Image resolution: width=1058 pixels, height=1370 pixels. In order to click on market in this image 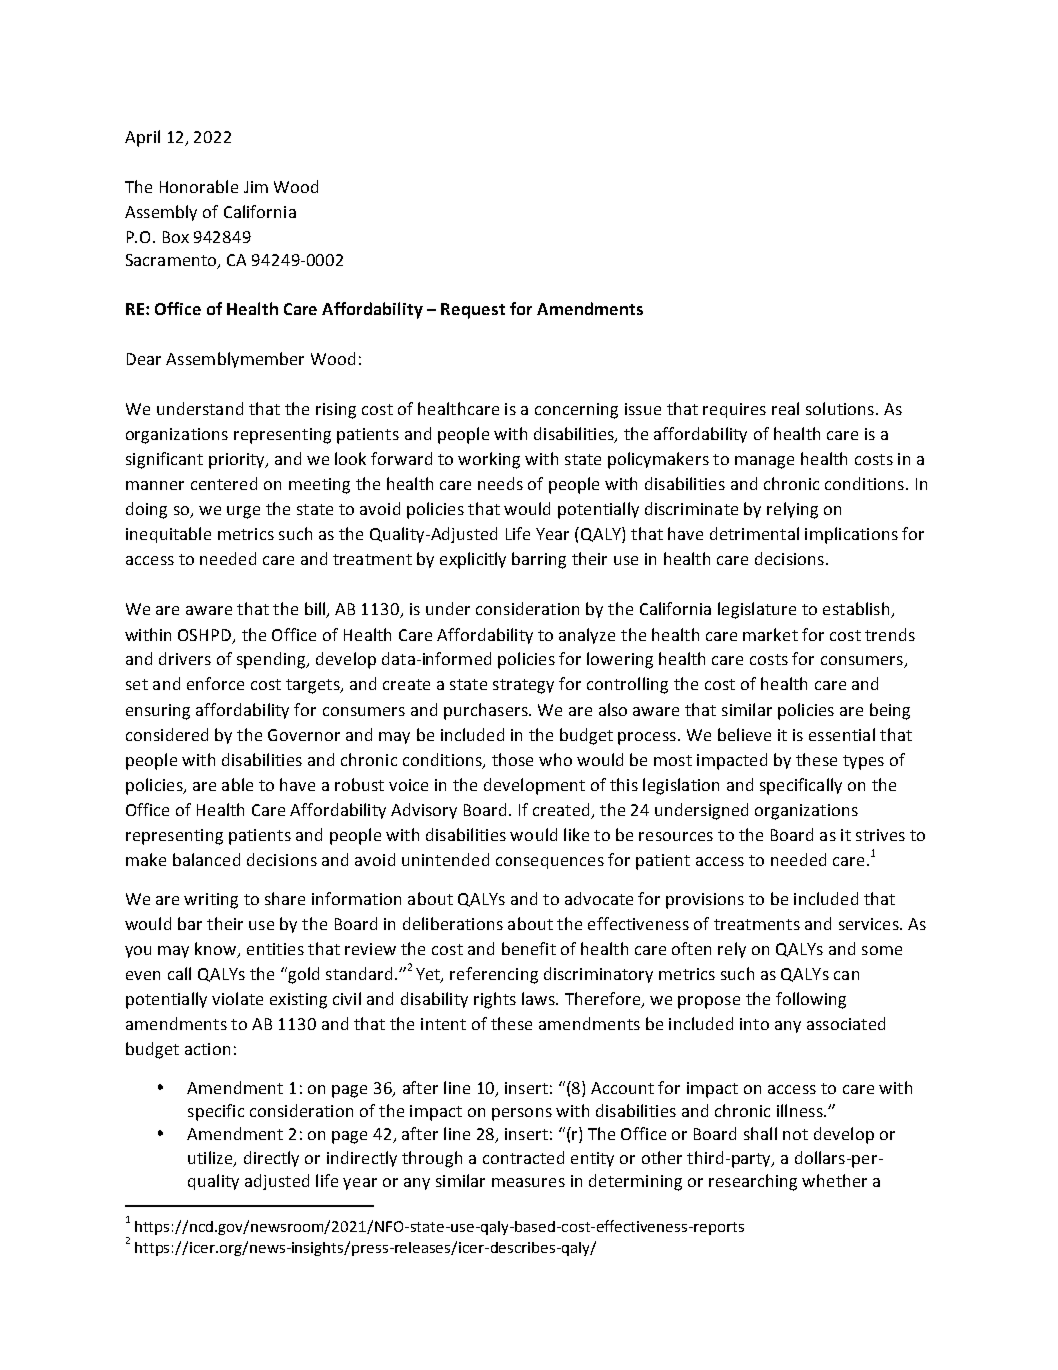, I will do `click(770, 634)`.
